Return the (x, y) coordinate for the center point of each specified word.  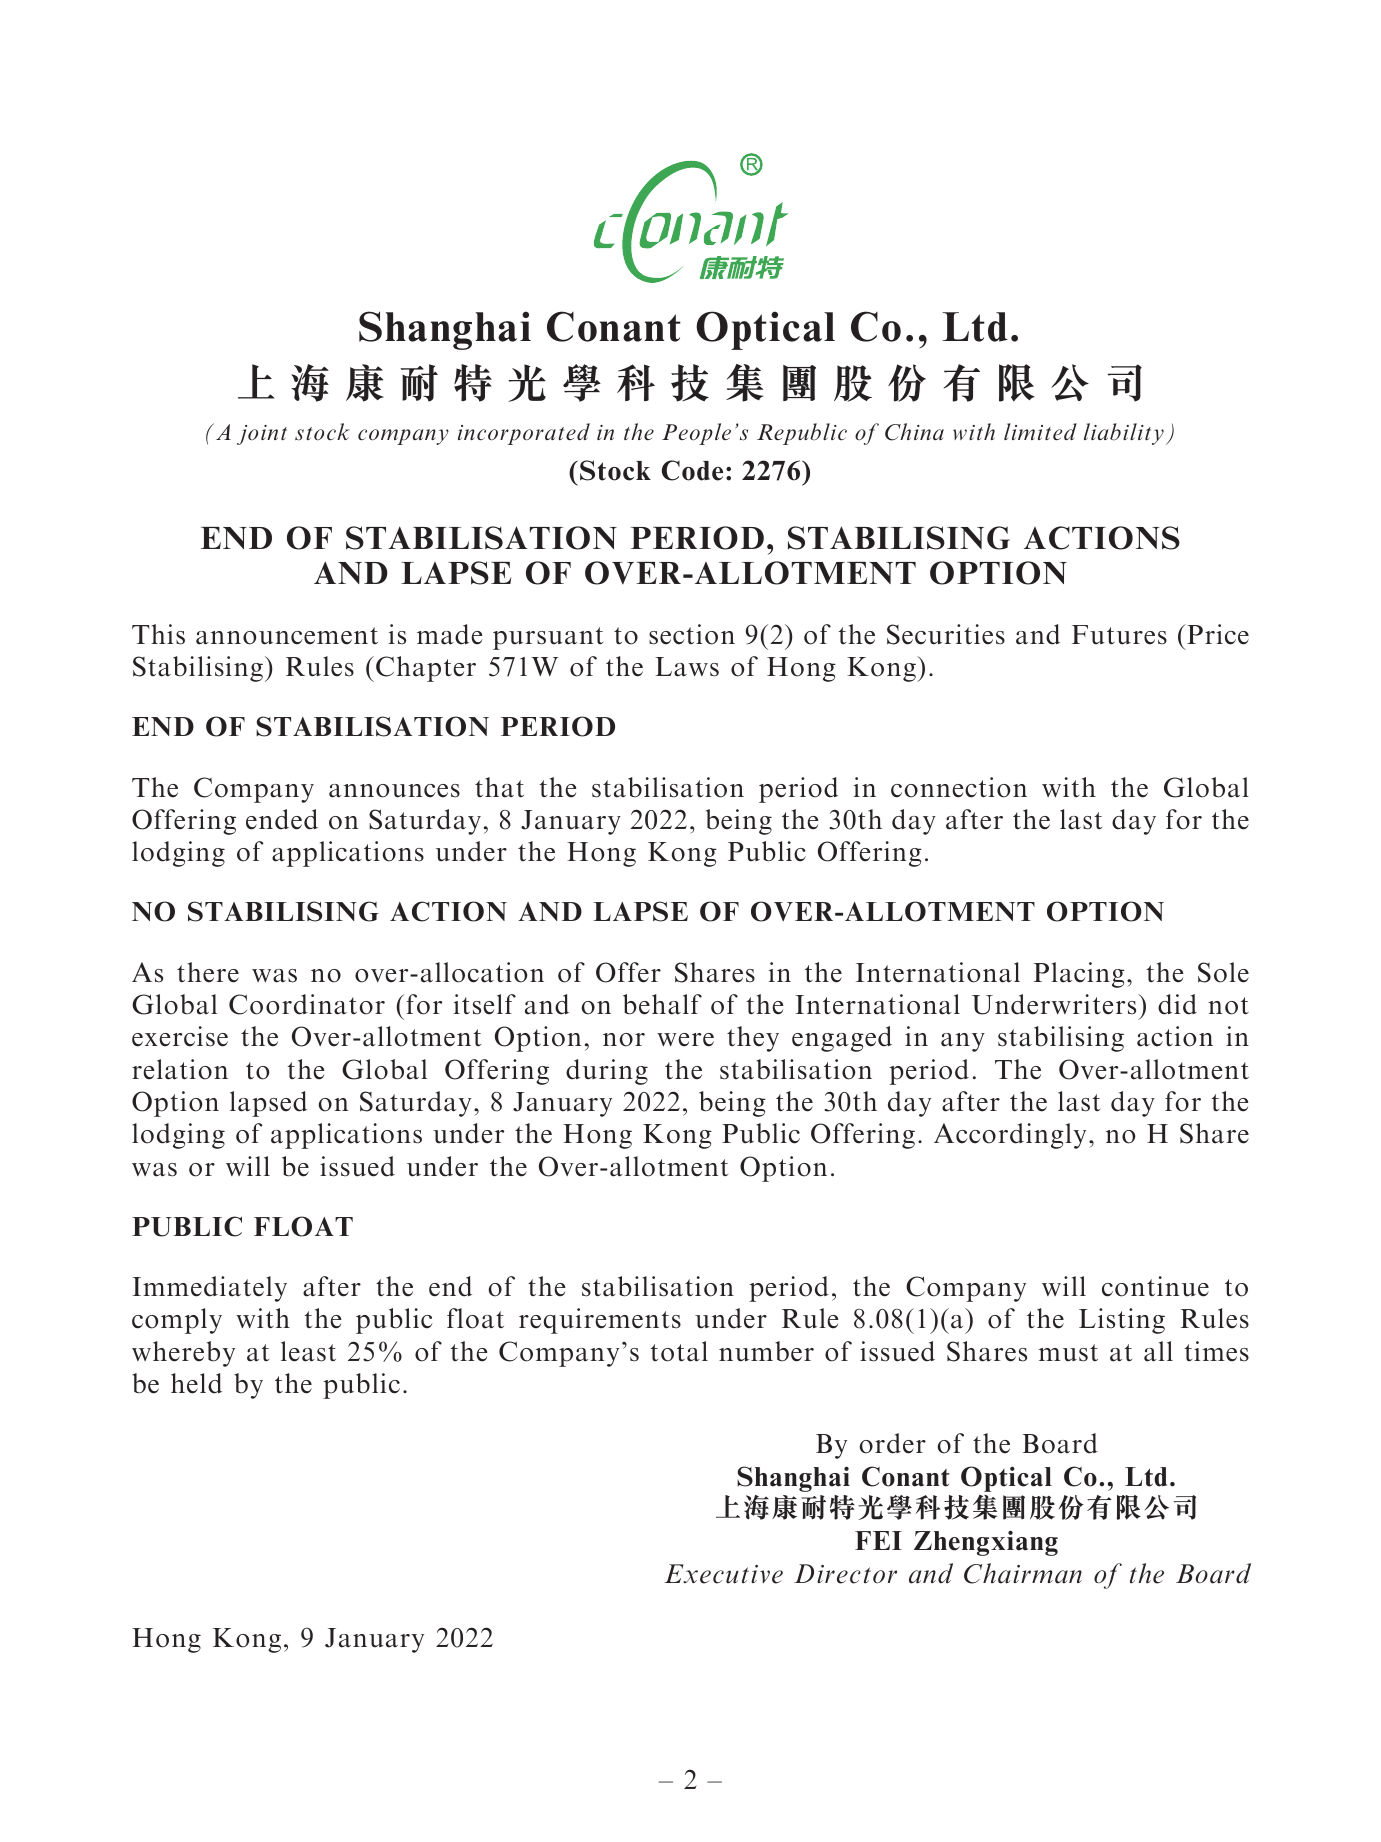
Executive (723, 1574)
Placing (1079, 975)
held (196, 1383)
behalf (662, 1004)
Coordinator (307, 1004)
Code (692, 470)
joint (262, 435)
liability (1124, 434)
